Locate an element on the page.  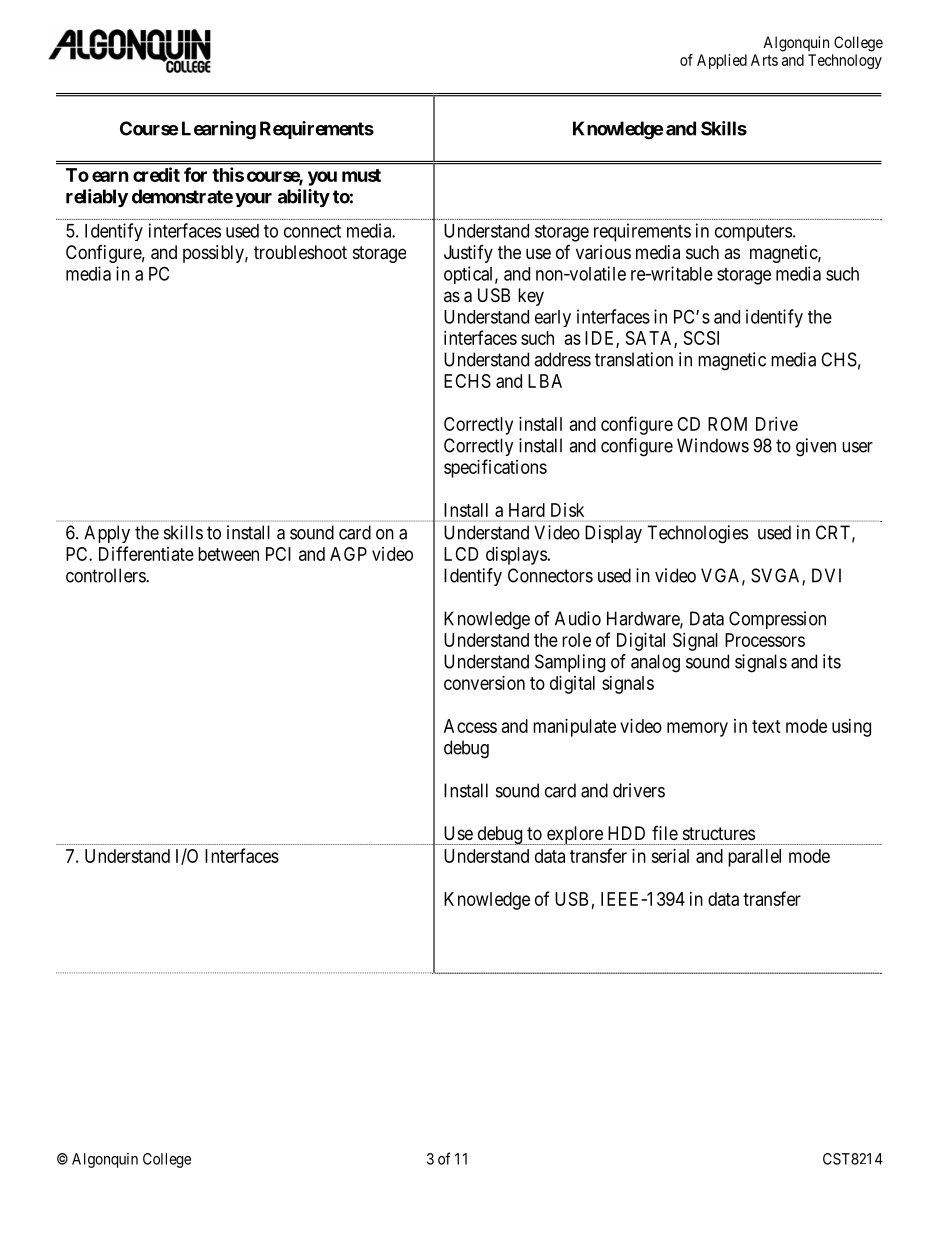
between is located at coordinates (228, 554).
